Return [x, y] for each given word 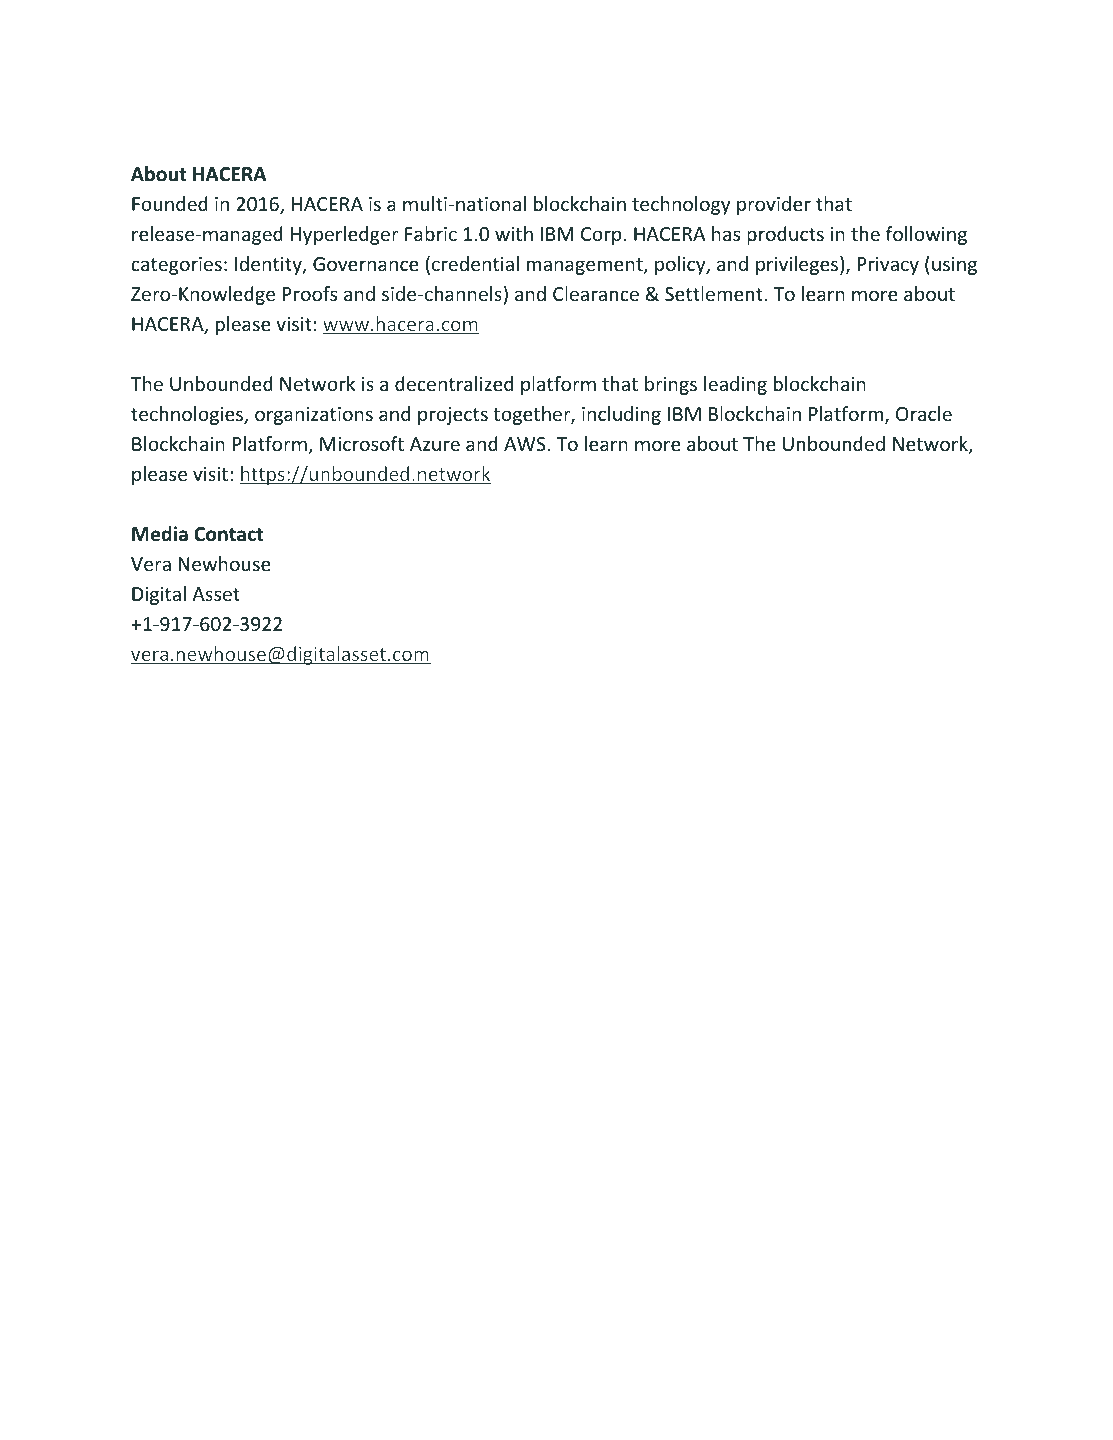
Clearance [596, 293]
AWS [525, 444]
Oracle [924, 413]
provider [774, 205]
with [514, 233]
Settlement [714, 293]
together [532, 415]
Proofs [310, 293]
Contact [228, 534]
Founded [170, 203]
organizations [314, 416]
